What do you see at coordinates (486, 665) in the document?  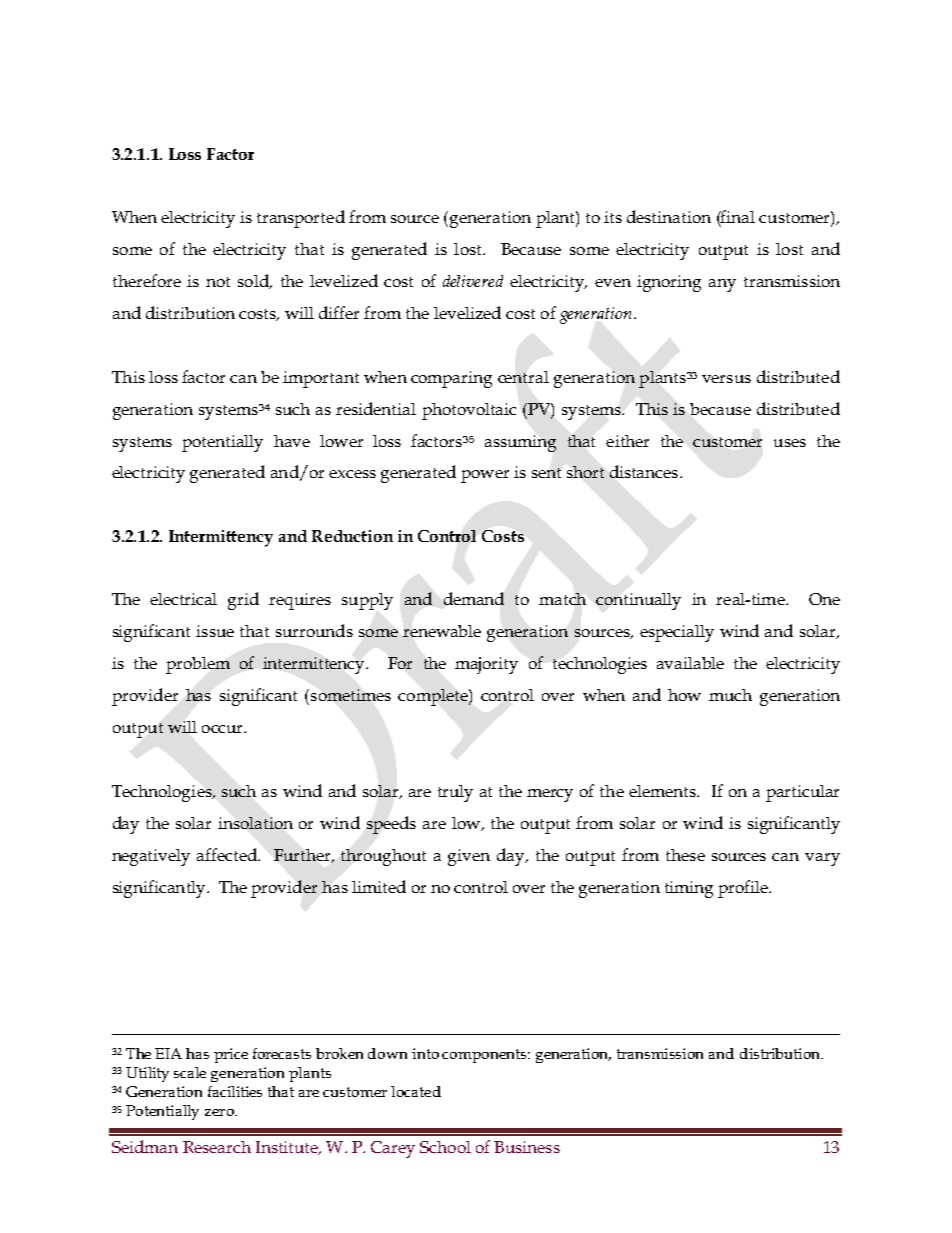 I see `majority` at bounding box center [486, 665].
